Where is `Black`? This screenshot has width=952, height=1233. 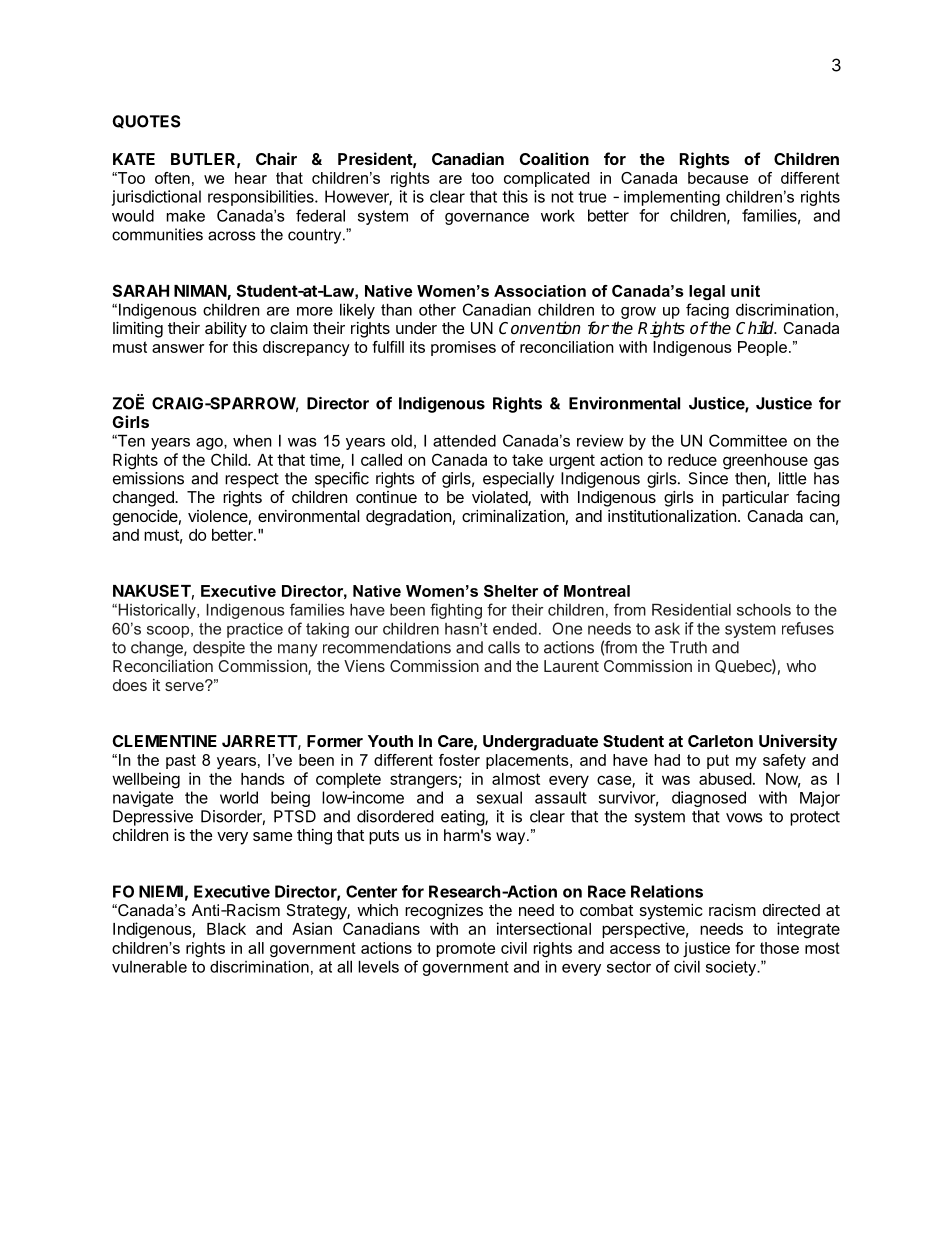
Black is located at coordinates (226, 929).
